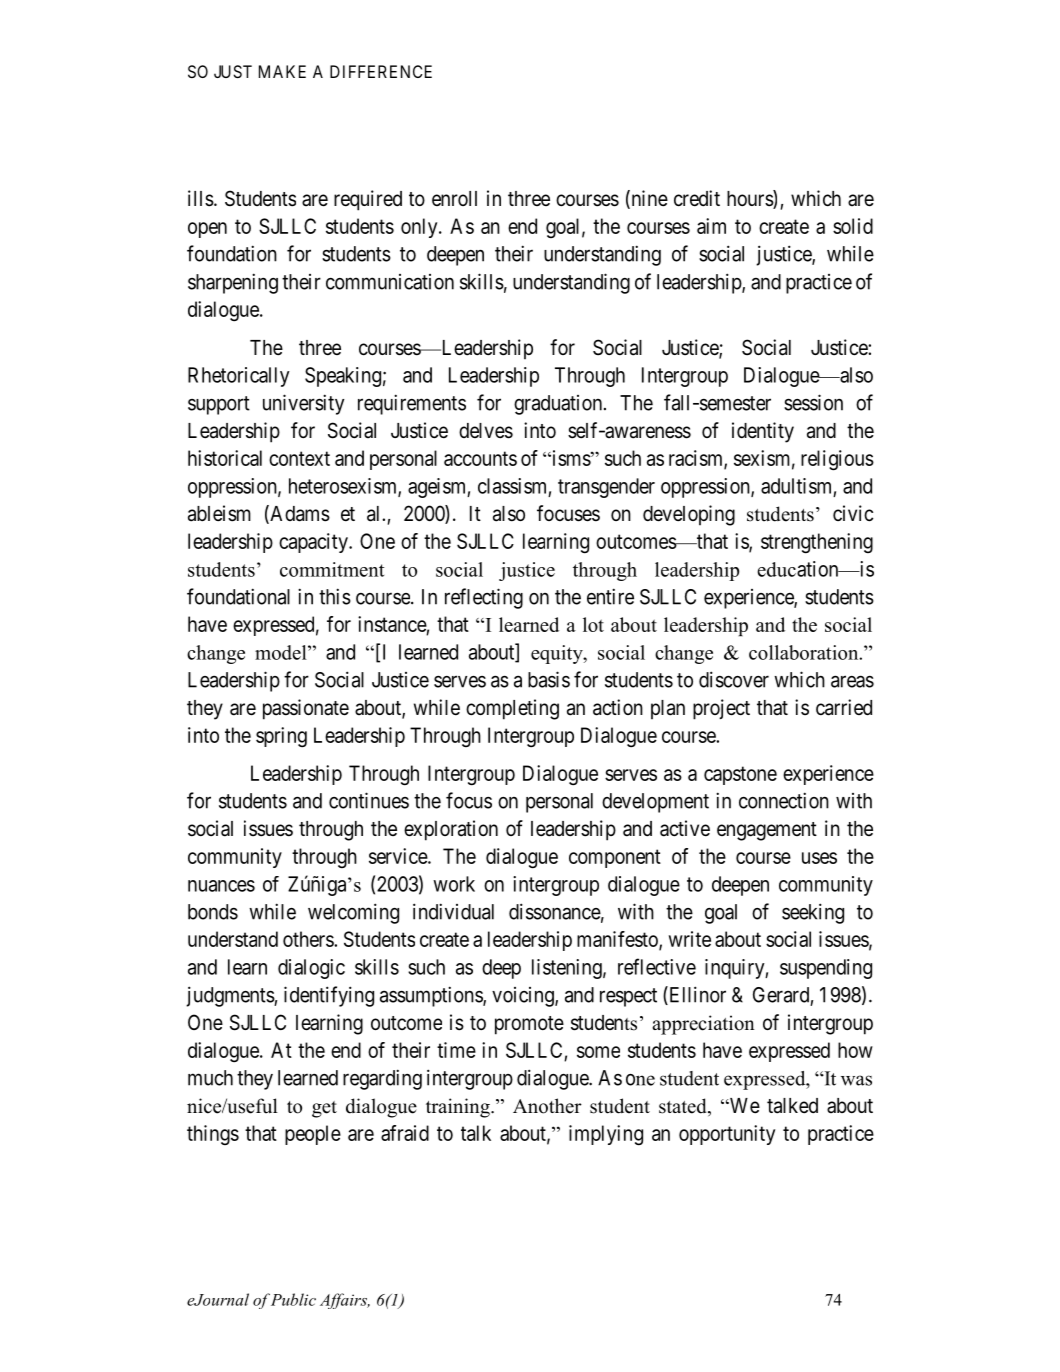 The width and height of the screenshot is (1060, 1372). Describe the element at coordinates (454, 198) in the screenshot. I see `enroll` at that location.
